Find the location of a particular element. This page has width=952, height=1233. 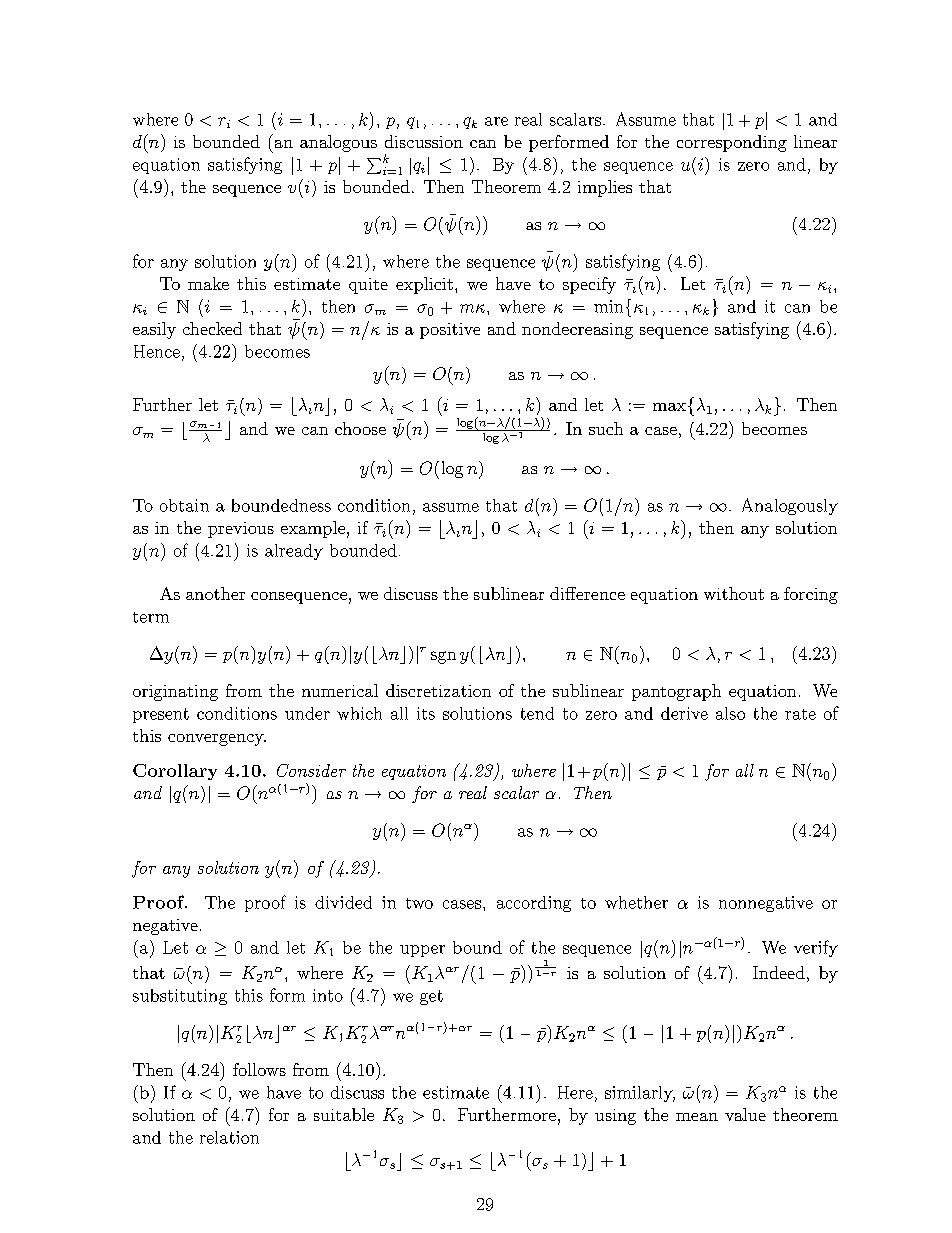

make is located at coordinates (208, 283).
